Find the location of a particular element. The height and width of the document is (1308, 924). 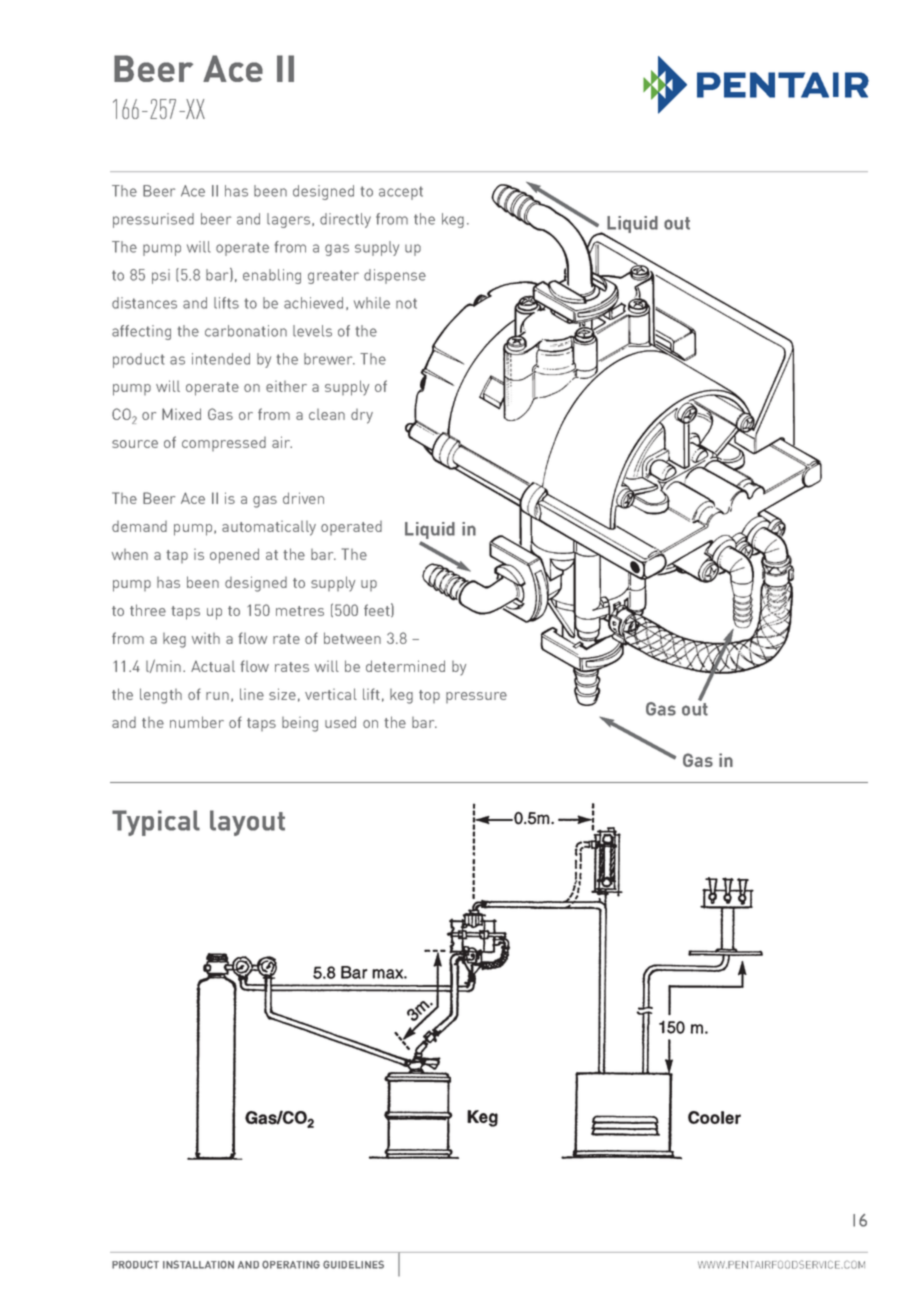

top is located at coordinates (429, 696).
